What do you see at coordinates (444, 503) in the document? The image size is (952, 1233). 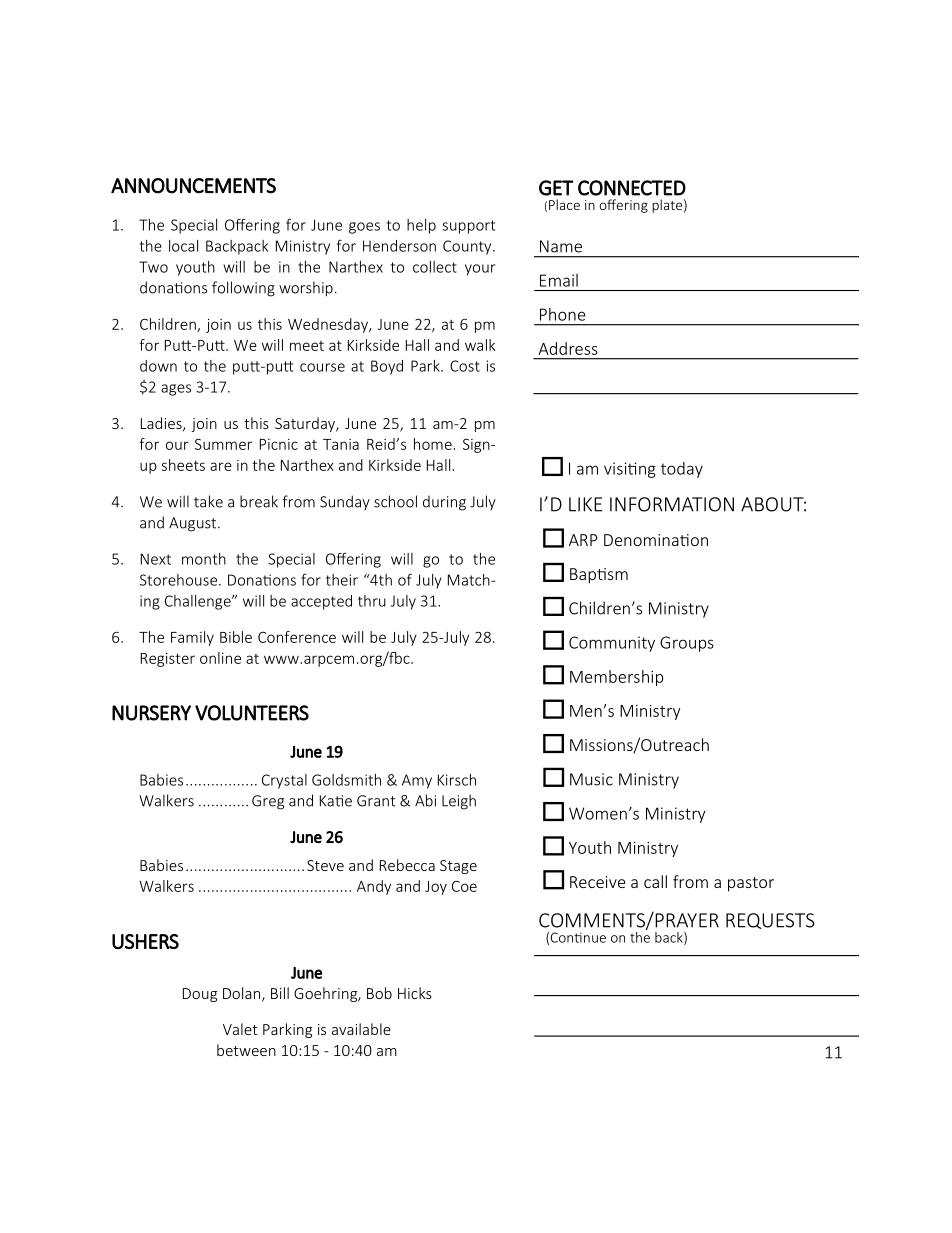 I see `during` at bounding box center [444, 503].
